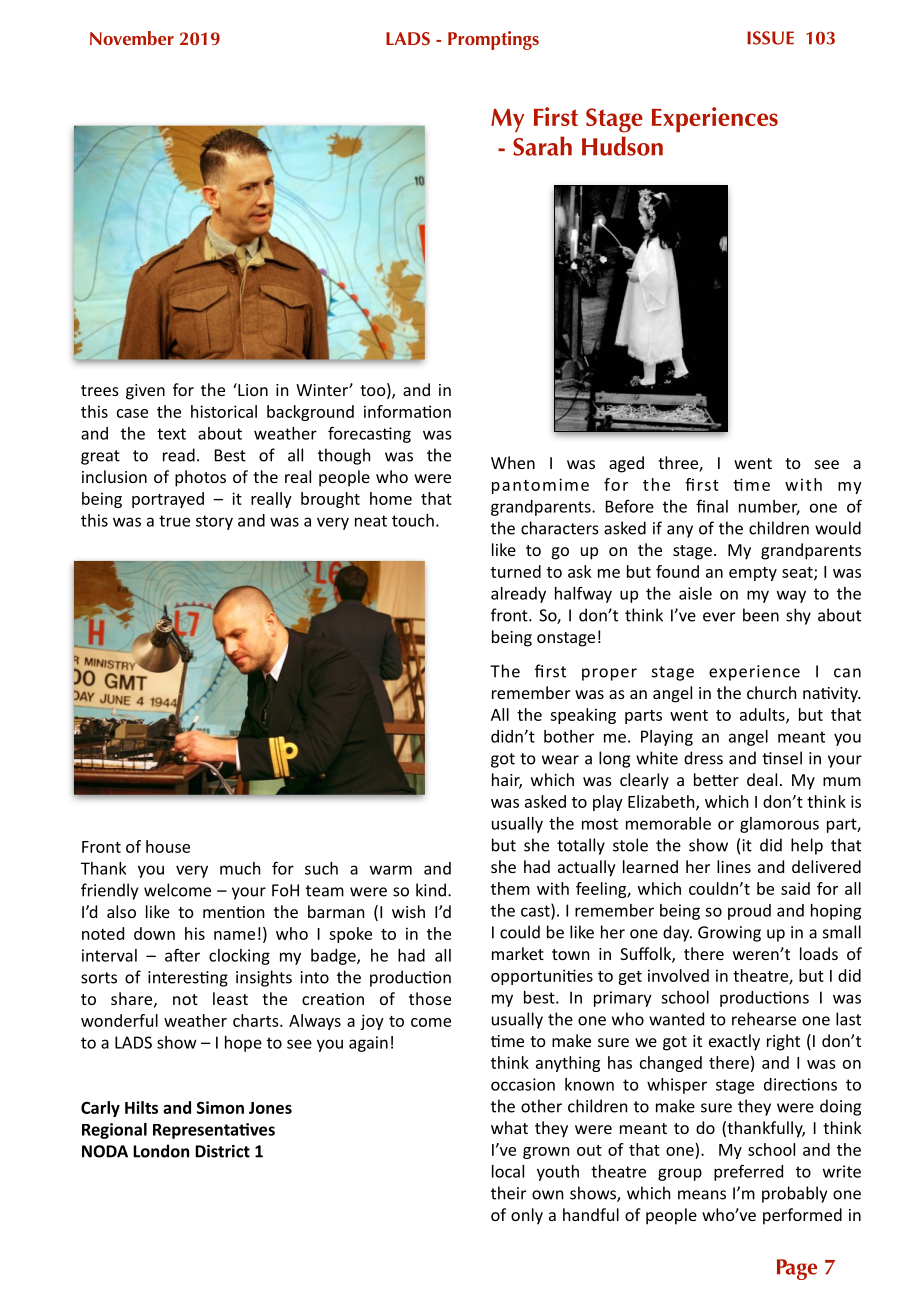 The image size is (924, 1308). What do you see at coordinates (161, 1151) in the image?
I see `London` at bounding box center [161, 1151].
